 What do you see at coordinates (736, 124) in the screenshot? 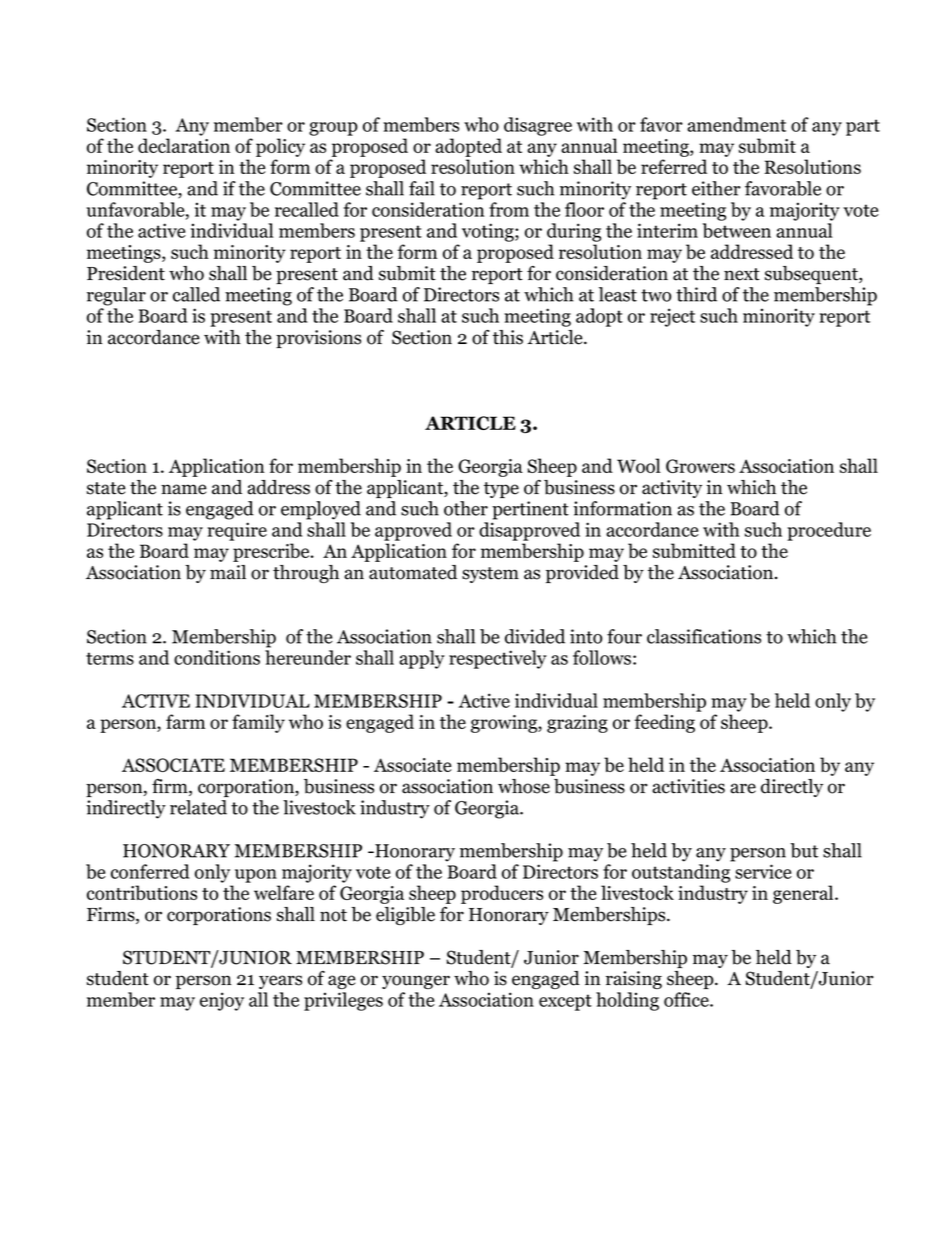
I see `amendment` at bounding box center [736, 124].
